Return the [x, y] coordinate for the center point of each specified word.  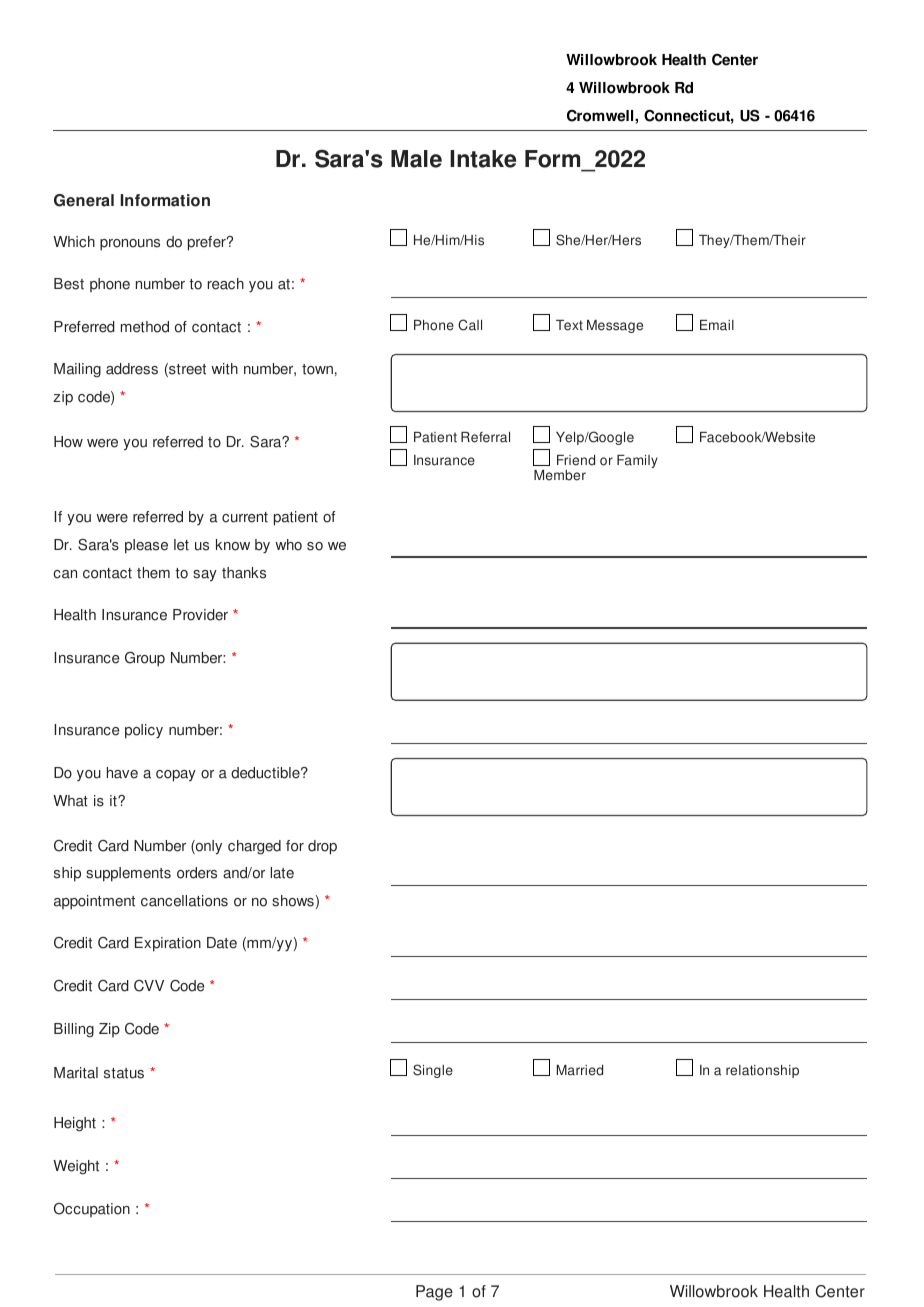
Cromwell [601, 116]
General [84, 200]
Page [434, 1293]
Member [560, 475]
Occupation [92, 1210]
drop [322, 847]
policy [144, 731]
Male [416, 159]
